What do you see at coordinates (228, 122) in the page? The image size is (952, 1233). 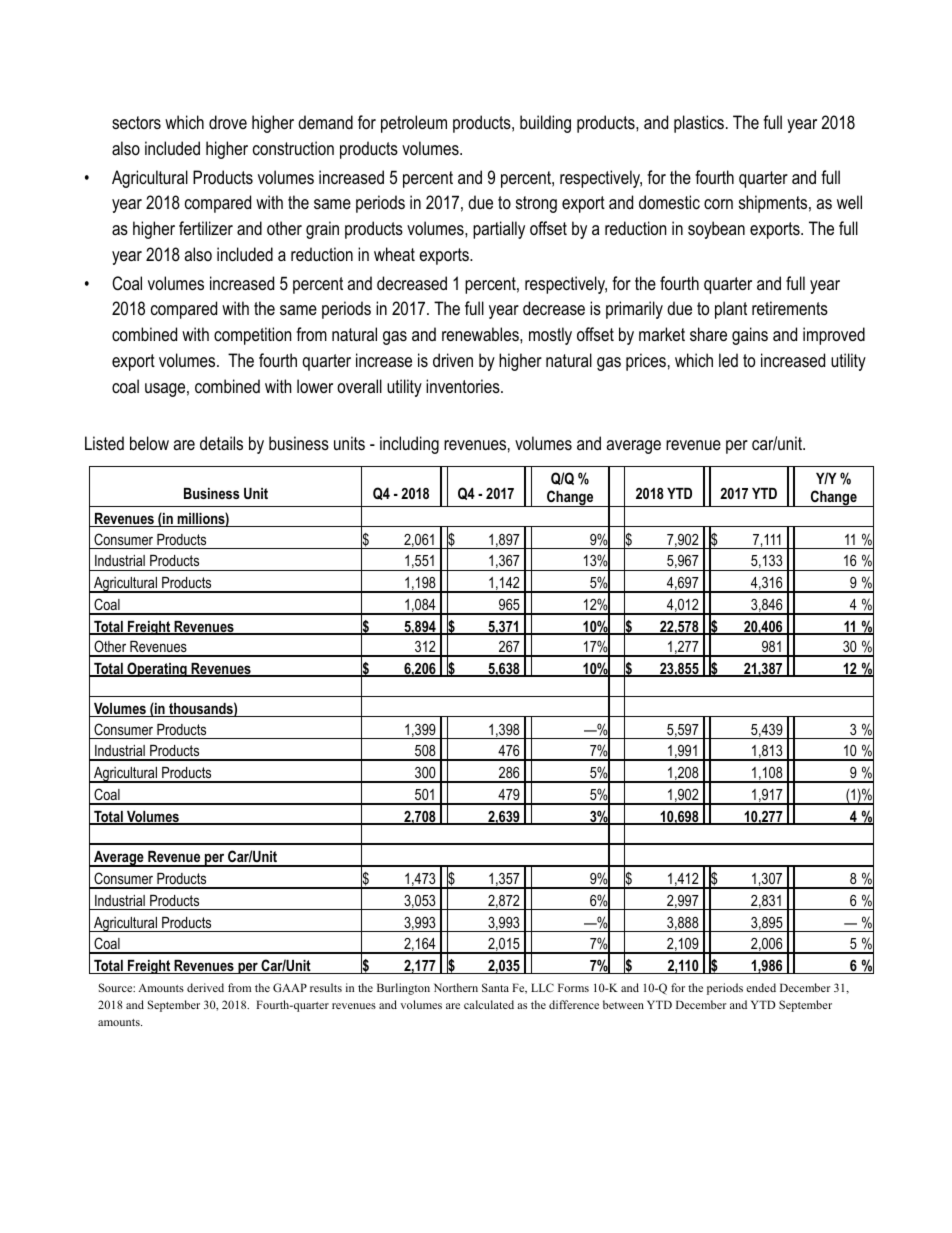 I see `drove` at bounding box center [228, 122].
